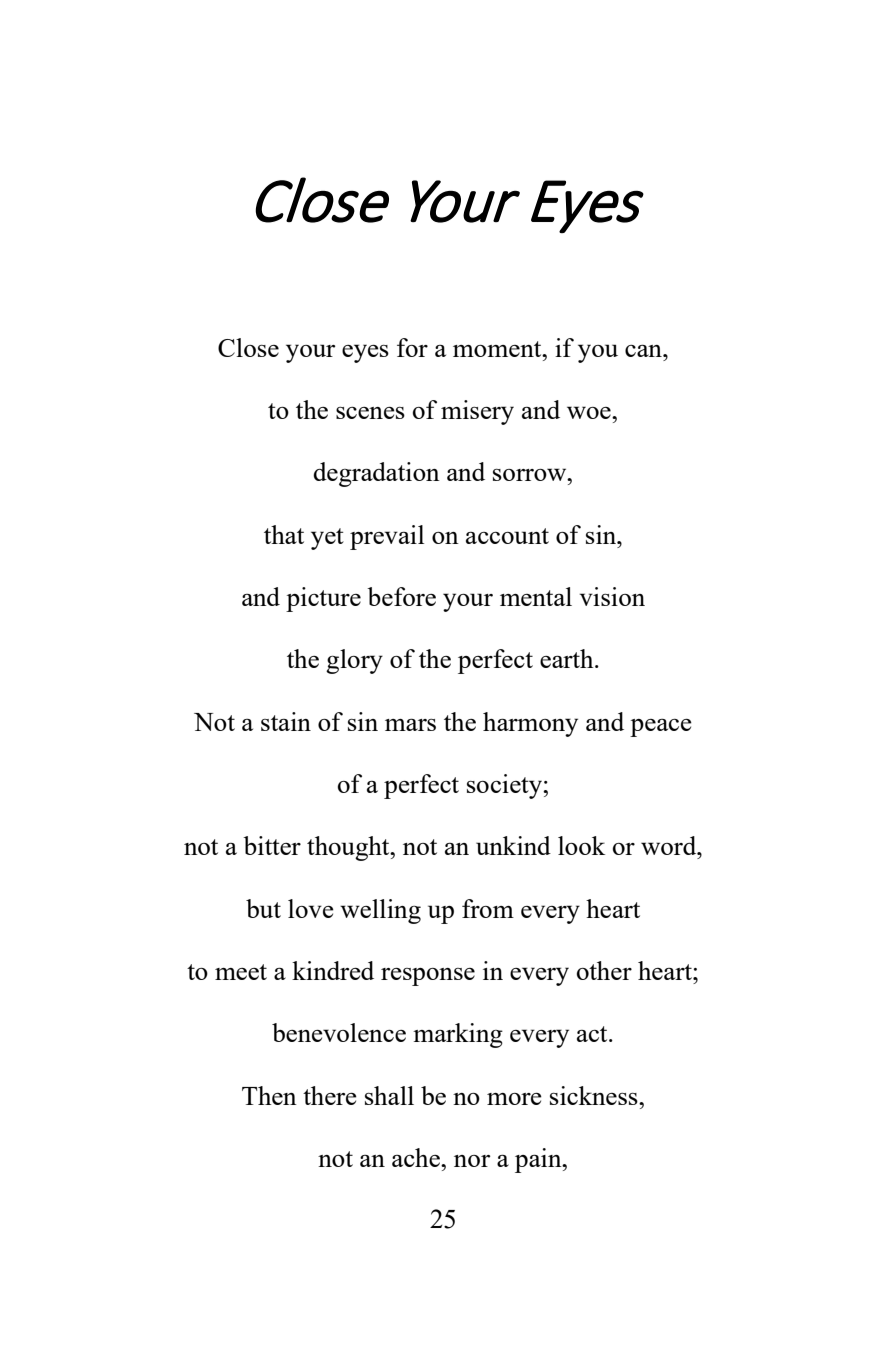  Describe the element at coordinates (595, 1095) in the screenshot. I see `sickness` at that location.
